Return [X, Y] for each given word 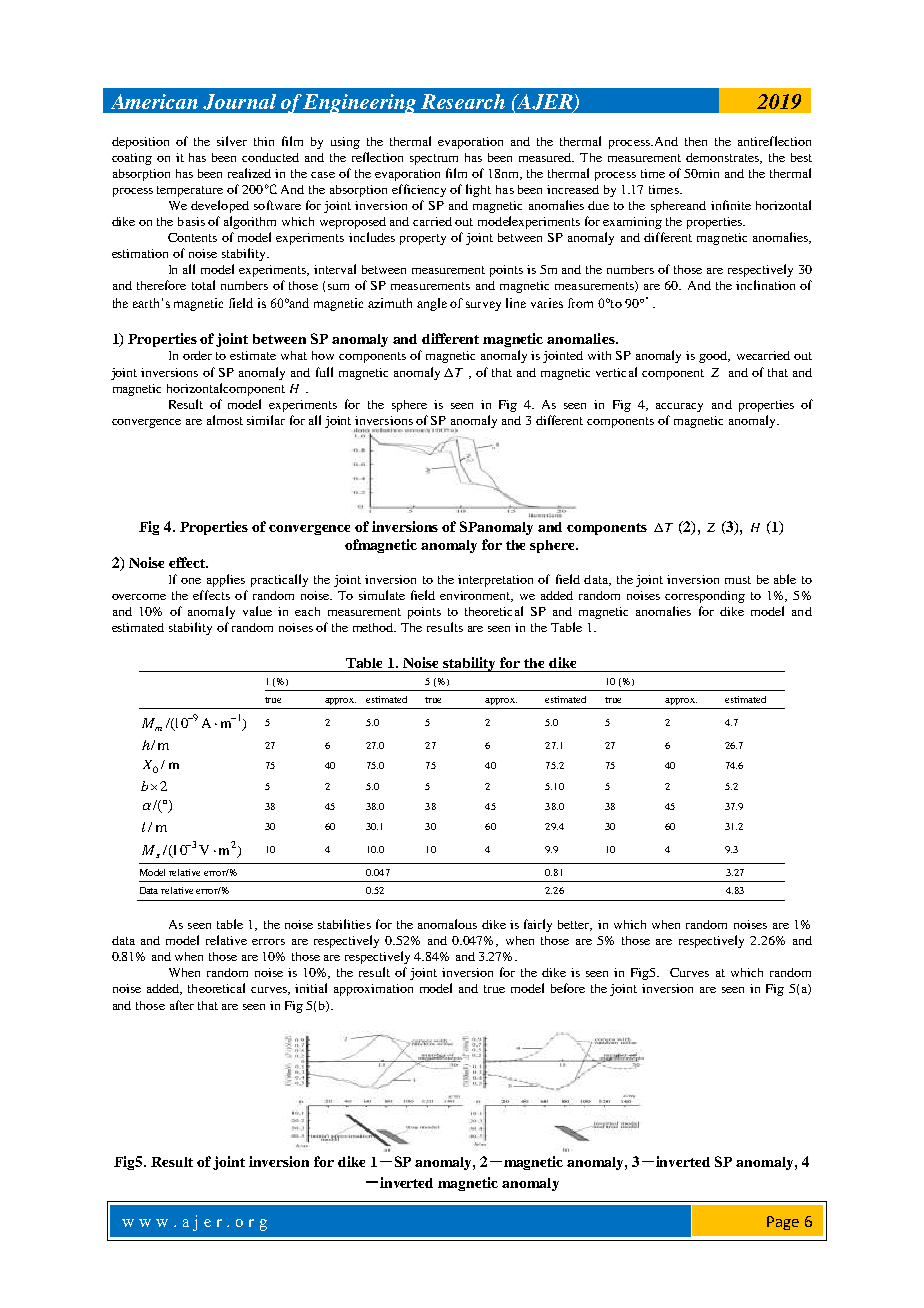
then [696, 141]
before [568, 988]
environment [476, 596]
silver [232, 141]
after [182, 1005]
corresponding [705, 597]
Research [463, 101]
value [257, 611]
